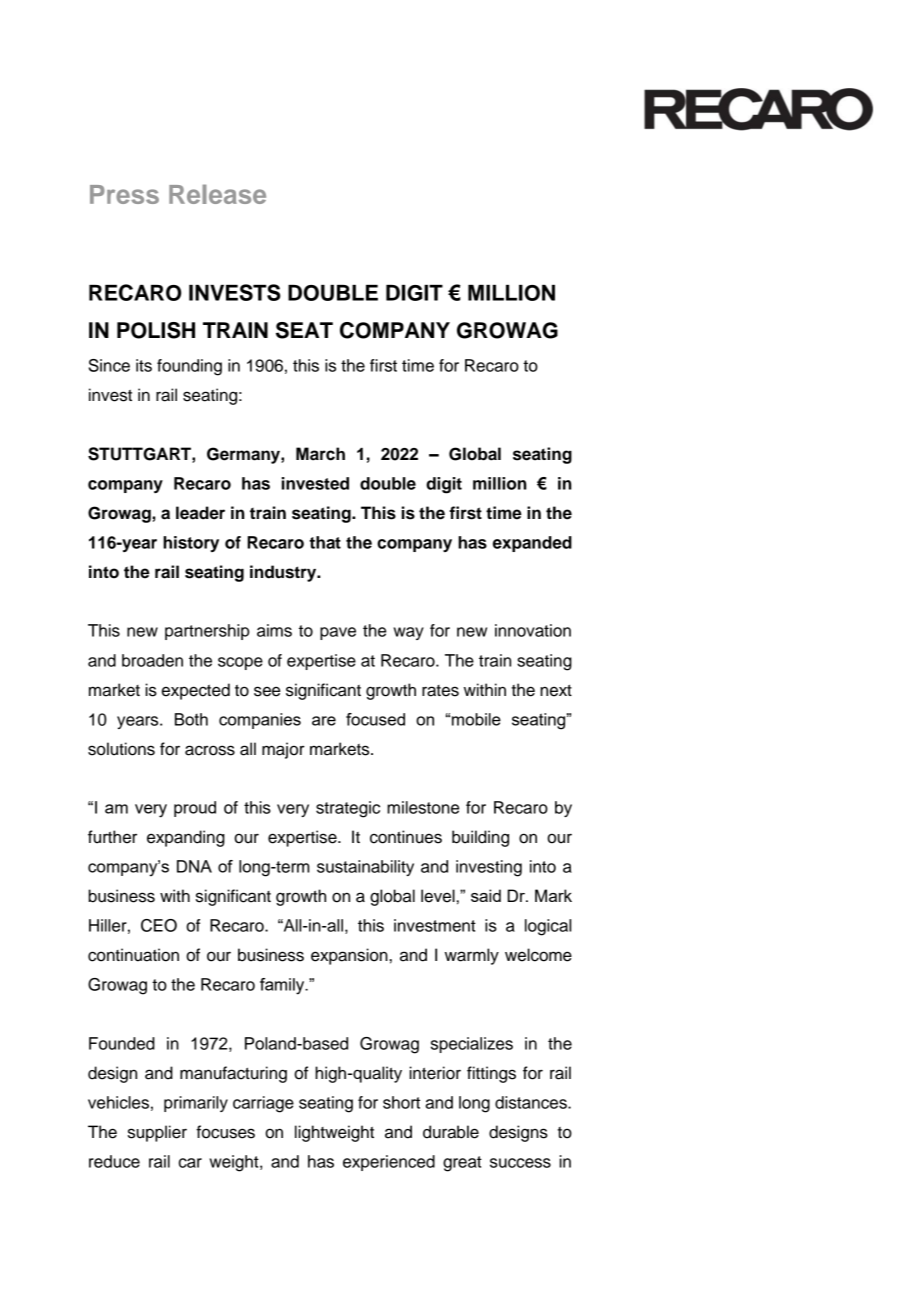  Describe the element at coordinates (486, 895) in the page. I see `said` at that location.
